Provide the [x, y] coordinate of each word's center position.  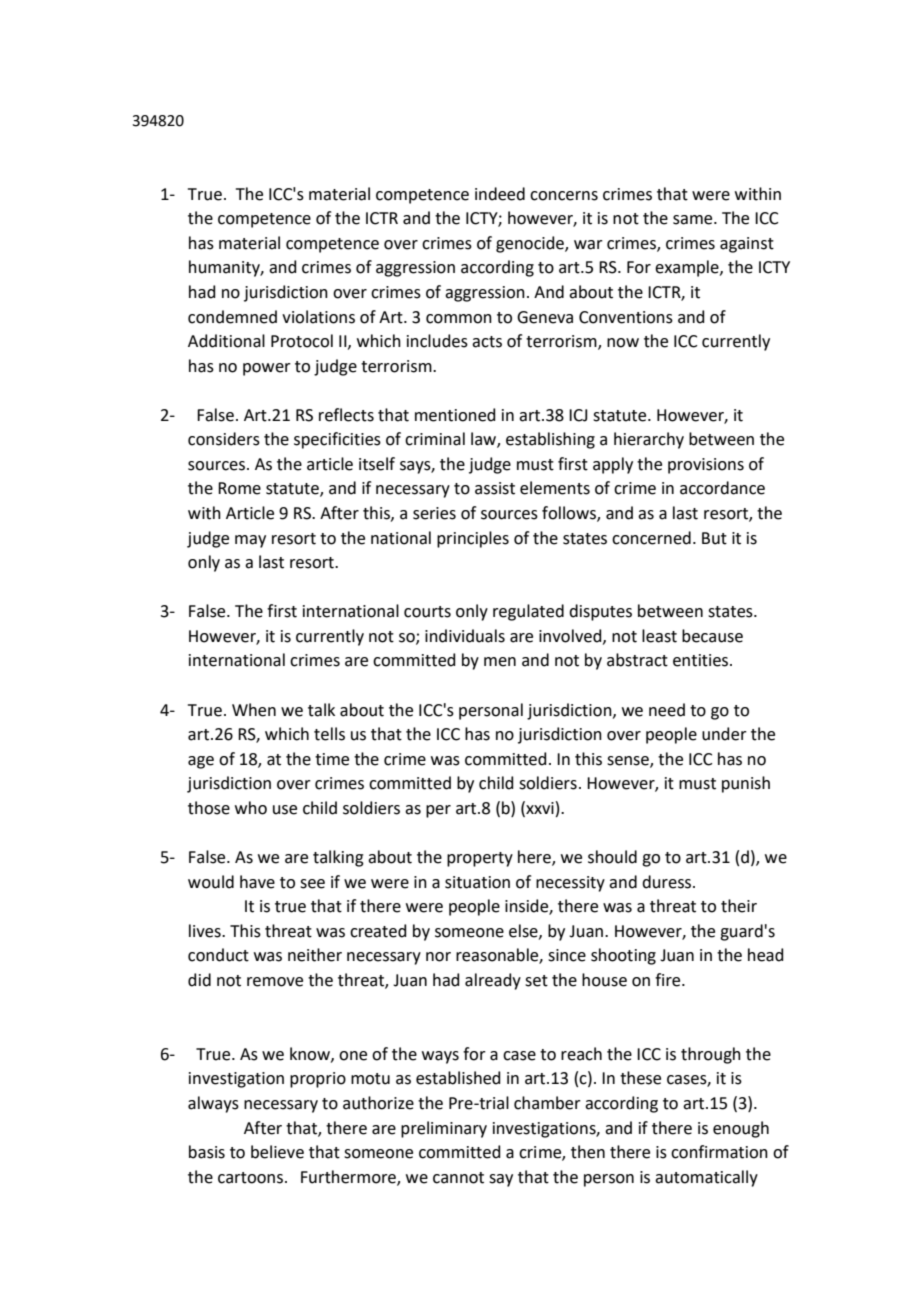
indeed [500, 194]
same [694, 220]
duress [668, 882]
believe [277, 1152]
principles [473, 539]
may [250, 541]
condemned [232, 317]
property [480, 859]
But [714, 538]
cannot [458, 1178]
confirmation [719, 1152]
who [251, 808]
